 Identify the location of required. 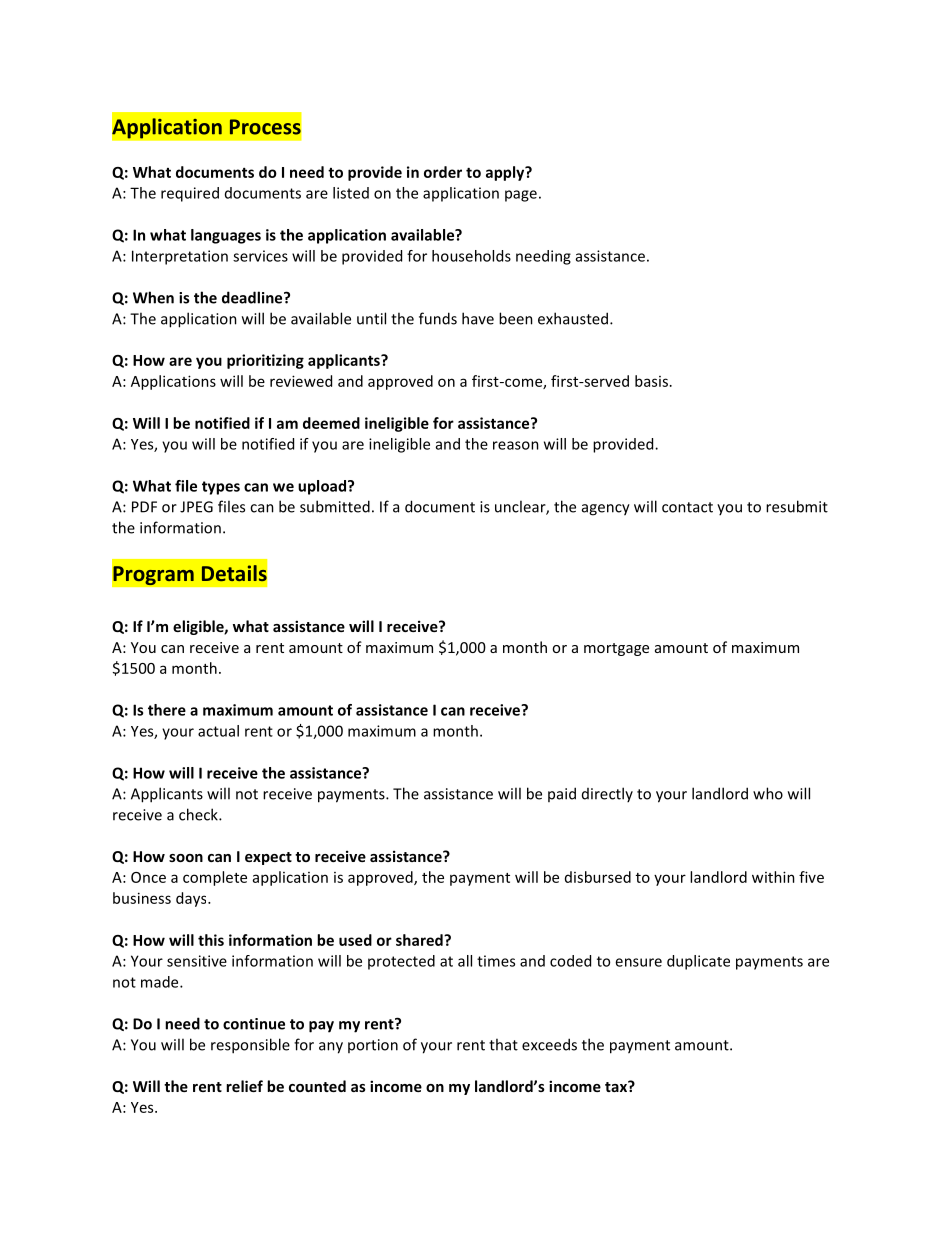
(190, 194).
